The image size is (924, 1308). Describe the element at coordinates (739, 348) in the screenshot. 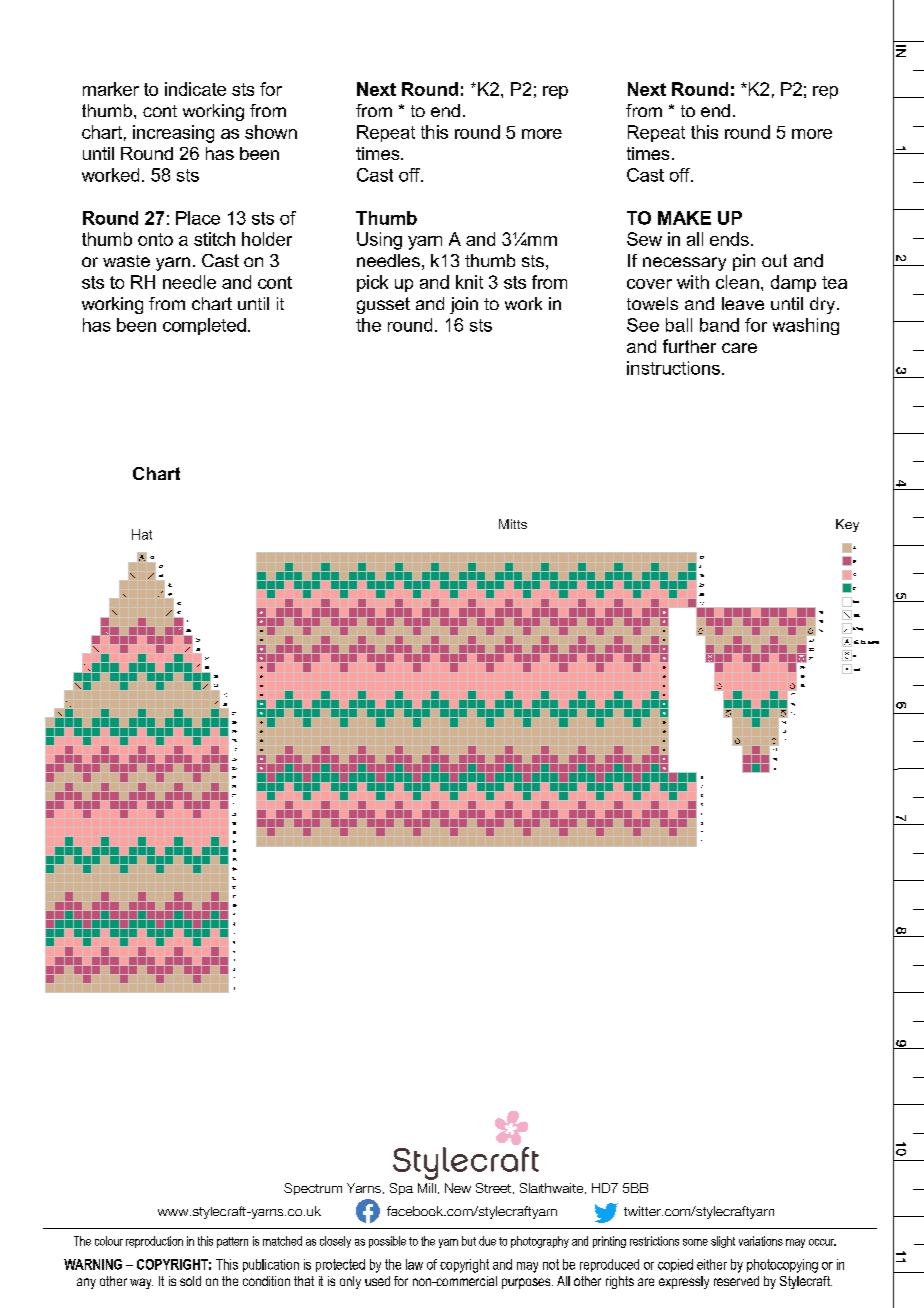

I see `care` at that location.
